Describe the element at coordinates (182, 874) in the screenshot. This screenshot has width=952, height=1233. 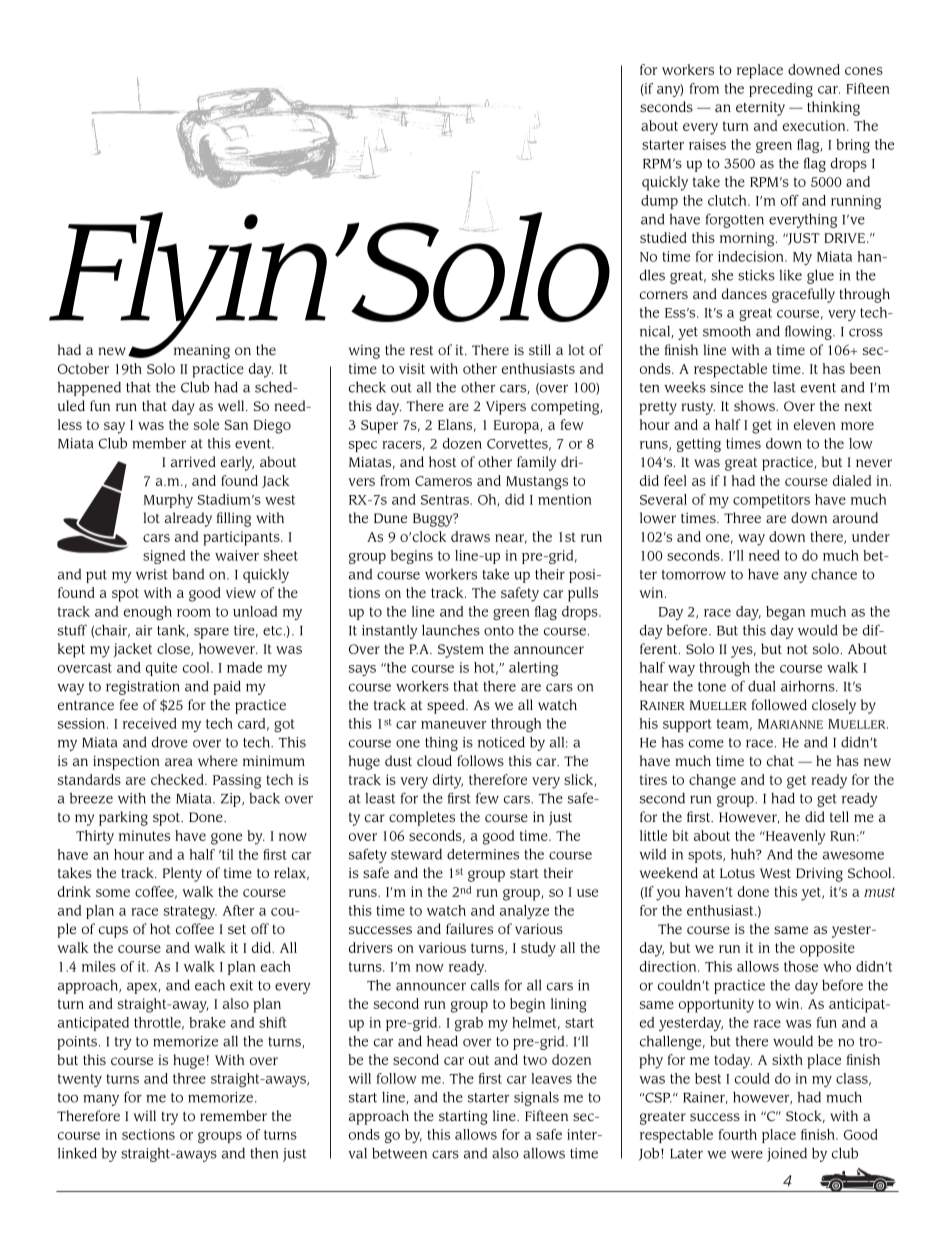
I see `Plenty` at that location.
